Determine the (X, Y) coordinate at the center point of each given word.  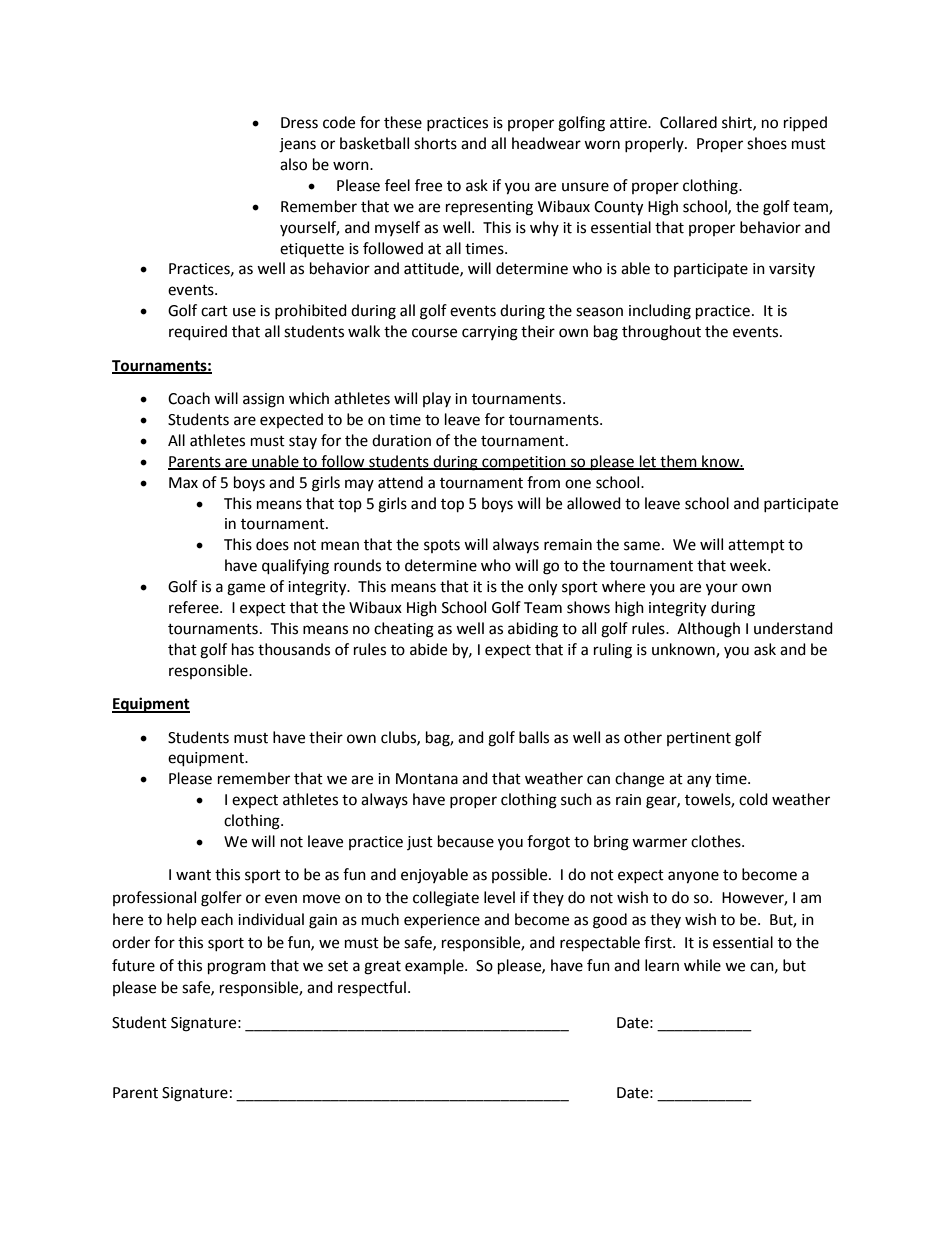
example (435, 967)
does (272, 544)
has (243, 649)
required (198, 333)
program (237, 968)
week (749, 565)
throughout (661, 333)
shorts (435, 143)
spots (442, 546)
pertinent (699, 739)
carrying (490, 333)
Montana (427, 779)
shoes (767, 143)
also (293, 164)
